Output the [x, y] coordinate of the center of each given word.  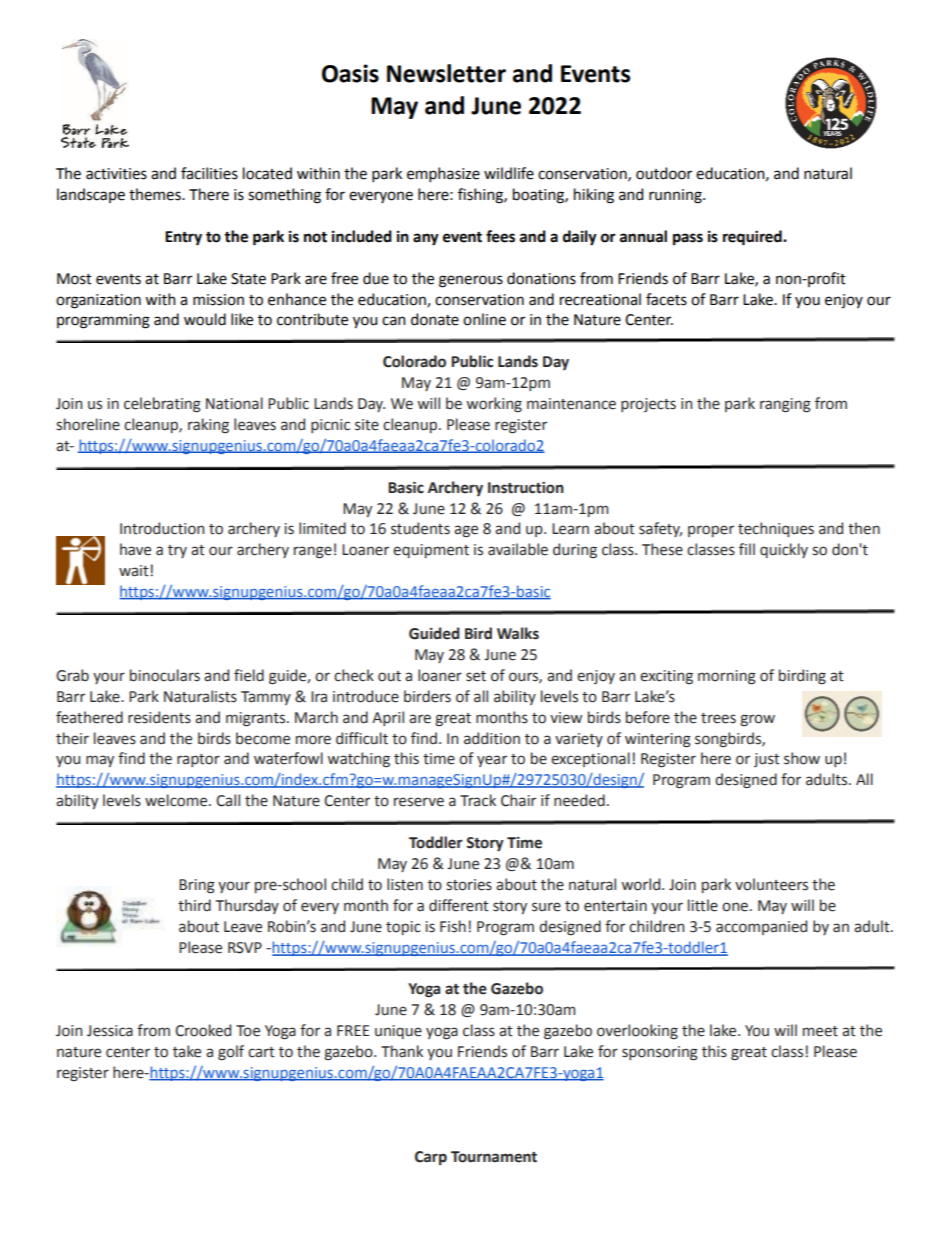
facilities [209, 173]
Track [478, 800]
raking [208, 426]
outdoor [664, 173]
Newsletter [446, 73]
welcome [177, 800]
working [494, 405]
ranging [785, 405]
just [767, 760]
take [187, 1051]
